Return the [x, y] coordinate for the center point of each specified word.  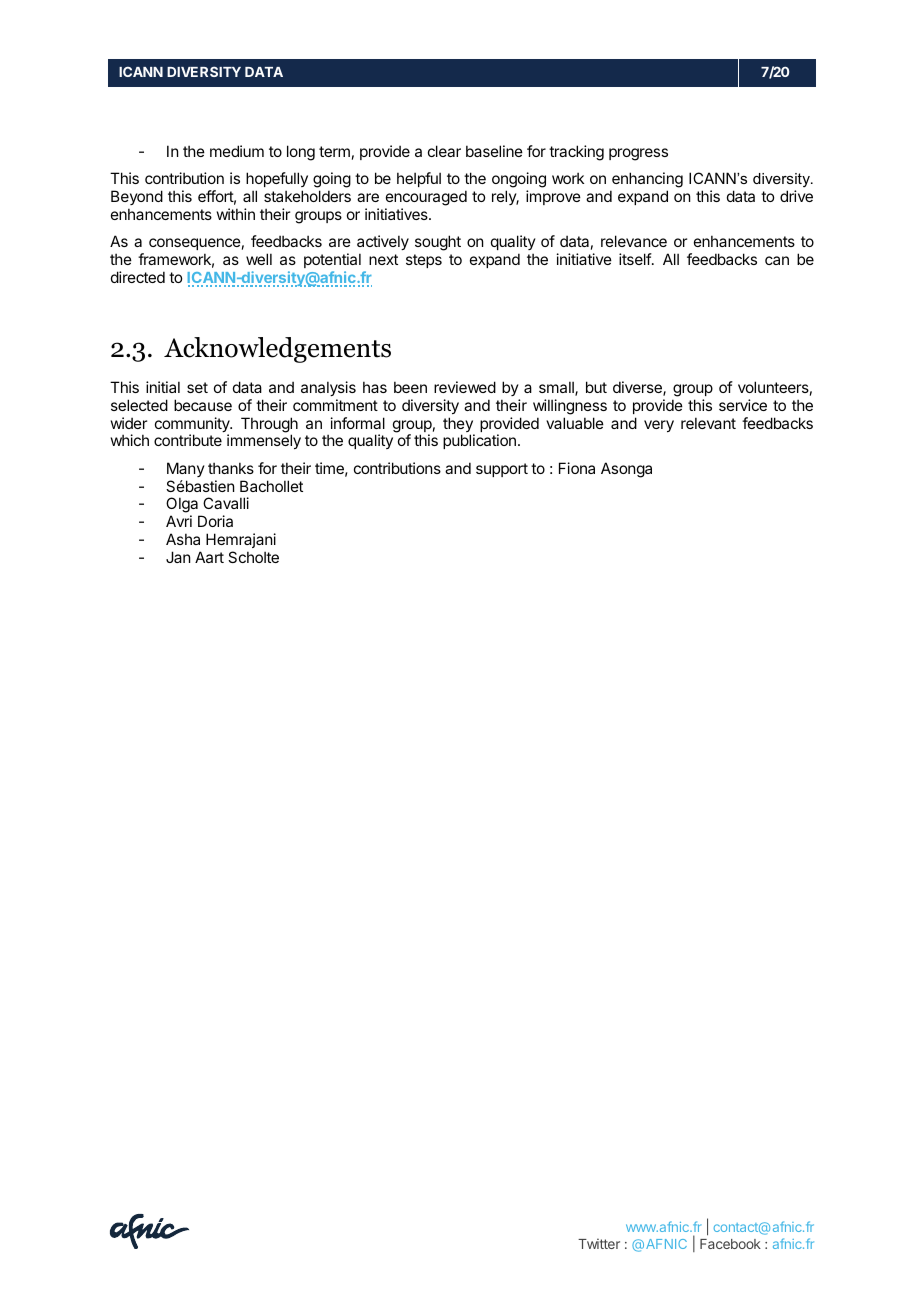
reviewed [465, 387]
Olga [183, 506]
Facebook [730, 1244]
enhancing [646, 181]
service [743, 405]
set [197, 387]
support [502, 470]
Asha [183, 539]
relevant [708, 423]
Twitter [599, 1243]
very [659, 426]
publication [479, 441]
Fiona [577, 468]
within [236, 214]
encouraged [426, 199]
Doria [215, 521]
